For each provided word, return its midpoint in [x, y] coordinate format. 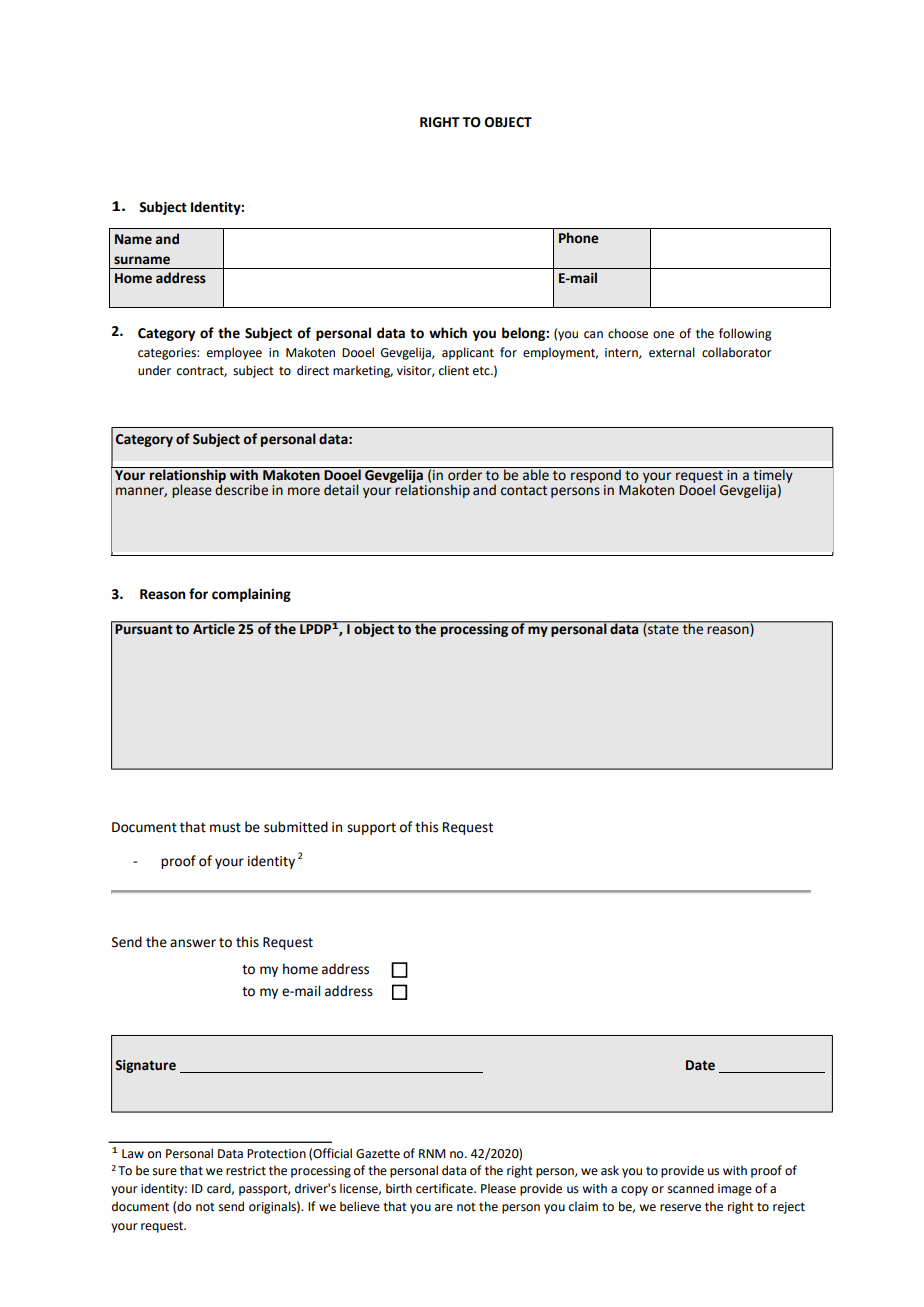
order [465, 474]
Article [214, 628]
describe [241, 489]
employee [234, 353]
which [448, 333]
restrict [246, 1171]
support [371, 829]
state [663, 629]
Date [700, 1065]
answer [193, 943]
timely [773, 476]
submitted [296, 827]
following [745, 334]
